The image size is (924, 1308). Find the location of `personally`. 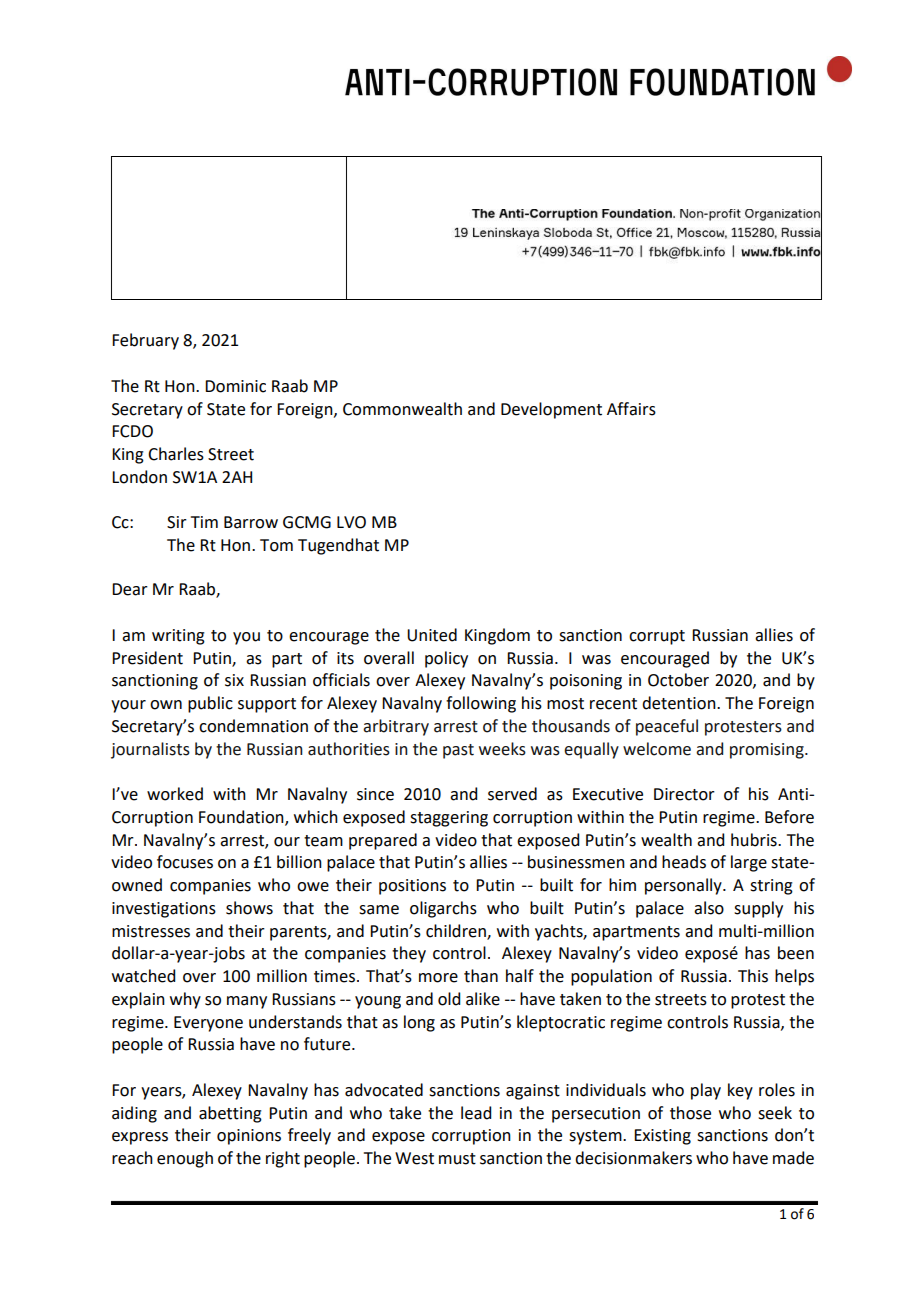

personally is located at coordinates (684, 886).
